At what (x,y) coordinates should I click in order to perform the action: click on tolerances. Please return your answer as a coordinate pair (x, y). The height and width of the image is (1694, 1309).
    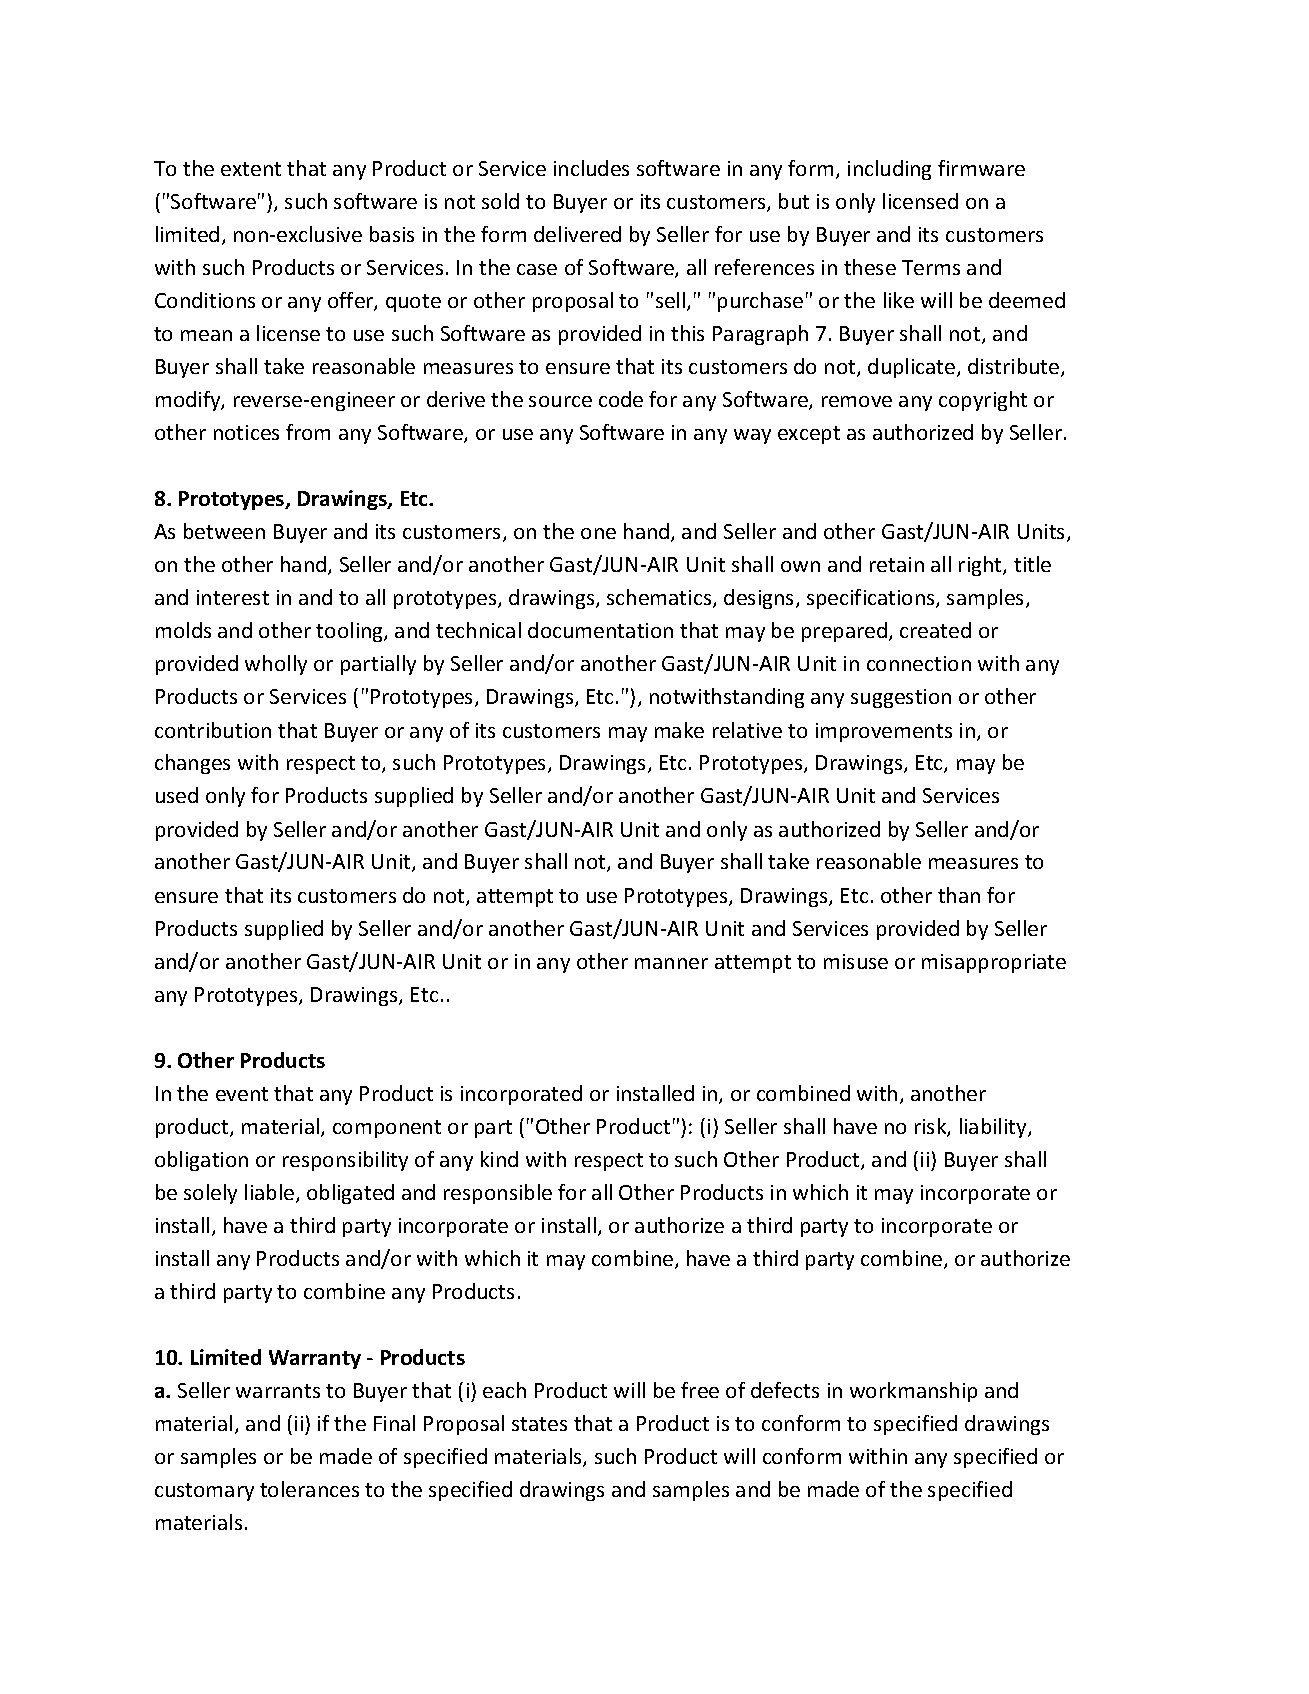
    Looking at the image, I should click on (309, 1489).
